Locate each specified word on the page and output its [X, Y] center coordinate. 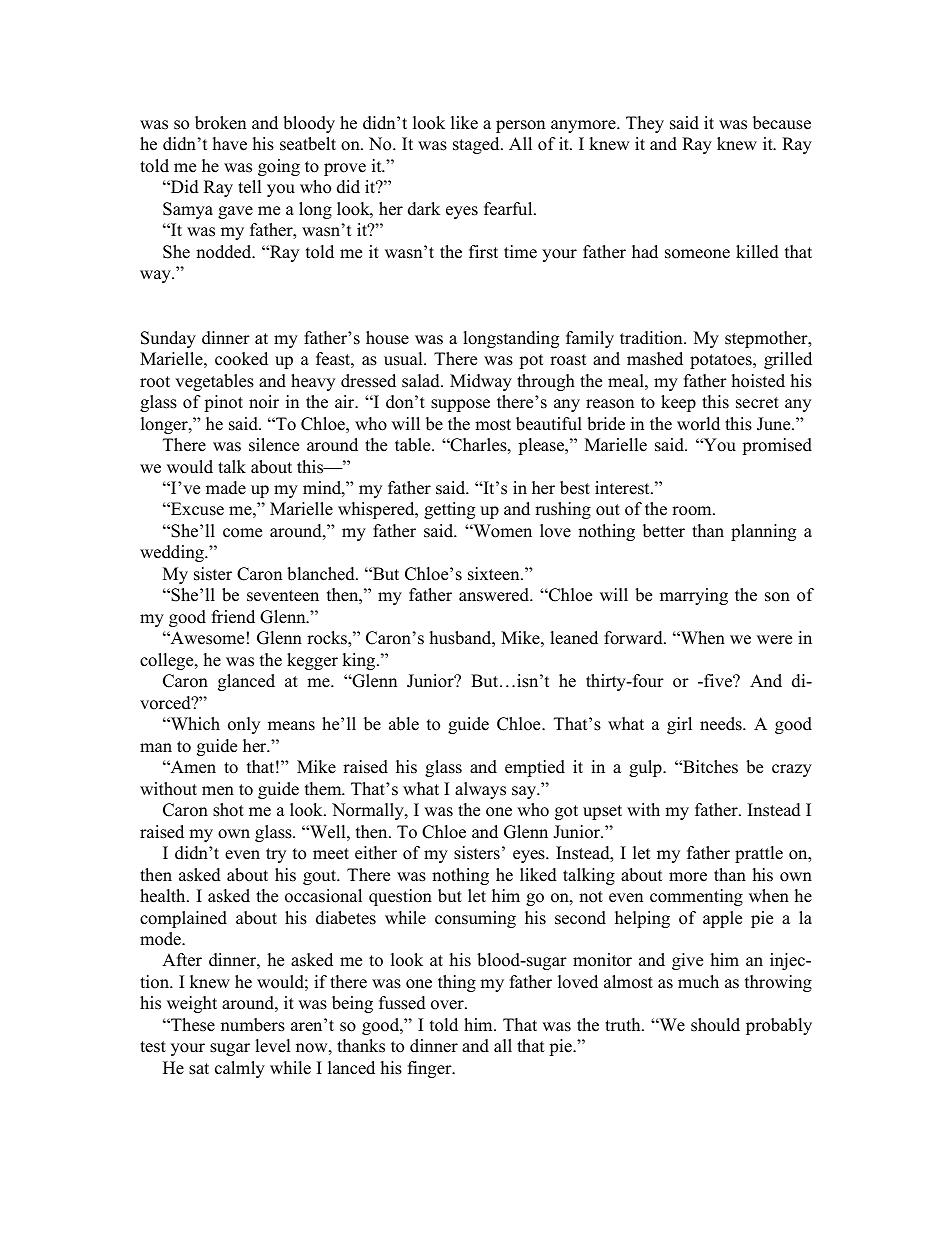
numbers [253, 1025]
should [715, 1025]
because [782, 123]
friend [233, 617]
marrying [694, 596]
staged [477, 145]
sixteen [495, 574]
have [230, 144]
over [448, 1005]
